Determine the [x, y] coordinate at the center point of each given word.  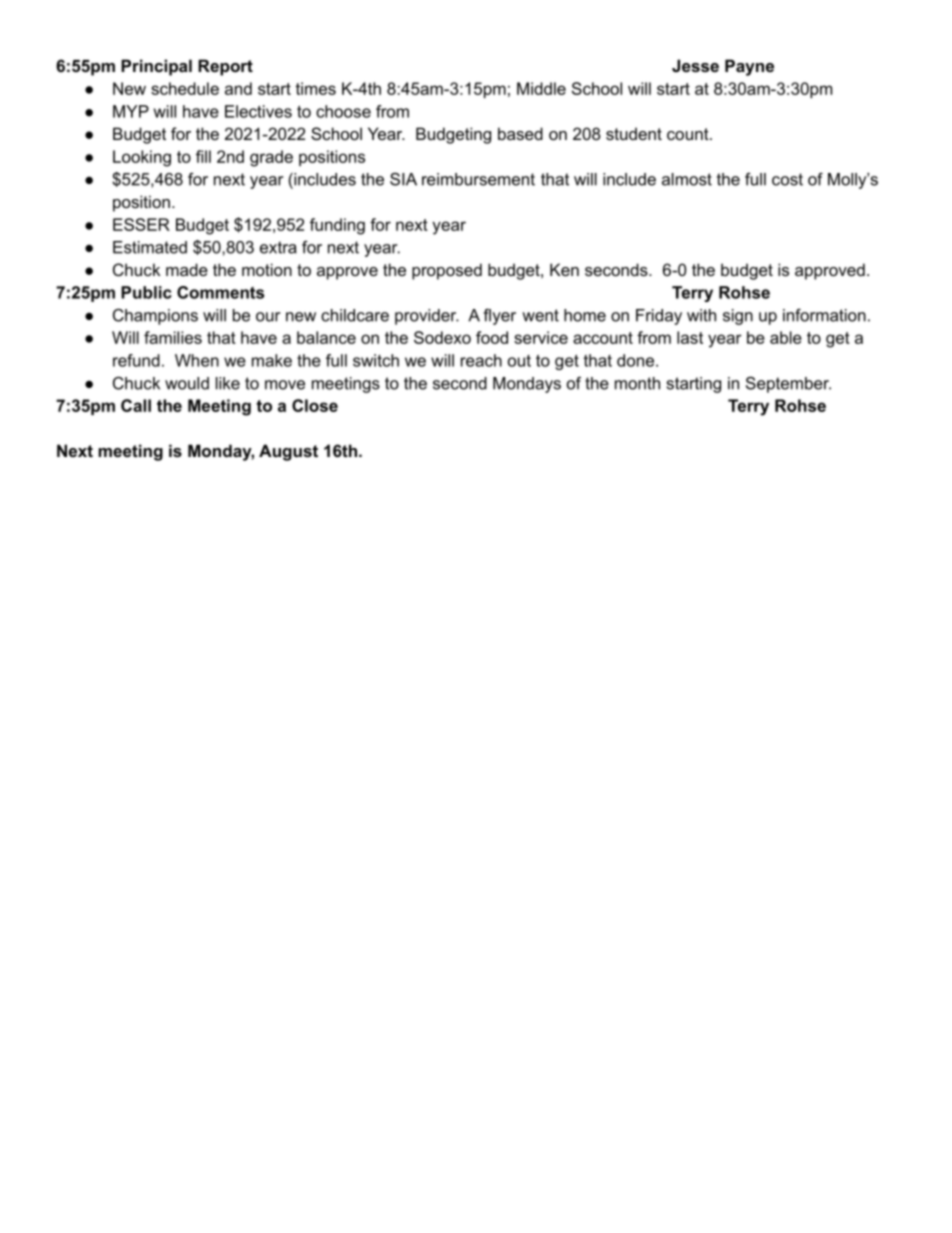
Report [225, 67]
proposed [447, 271]
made [187, 269]
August [288, 452]
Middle [541, 88]
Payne [749, 67]
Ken [564, 269]
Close [315, 405]
